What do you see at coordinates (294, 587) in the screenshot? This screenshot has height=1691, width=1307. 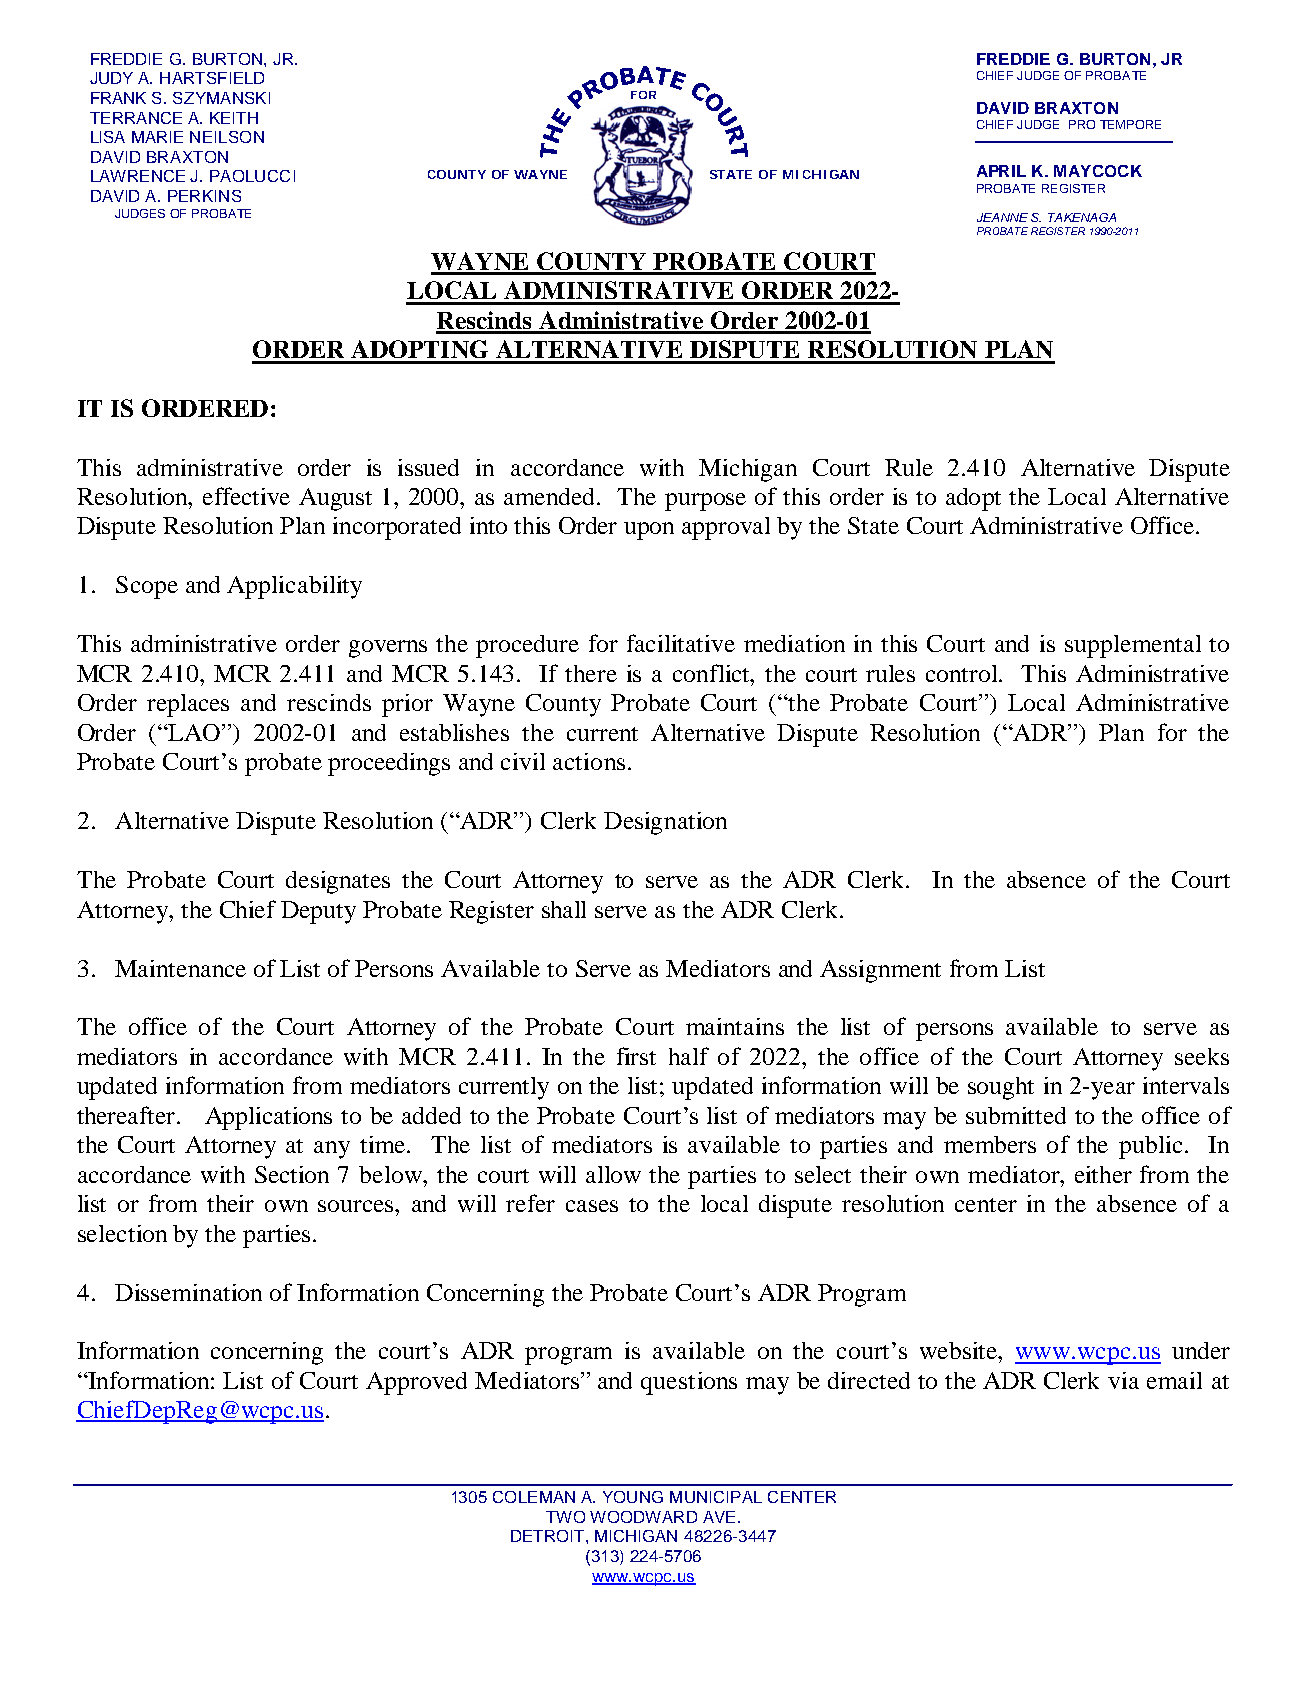 I see `Applicability` at bounding box center [294, 587].
